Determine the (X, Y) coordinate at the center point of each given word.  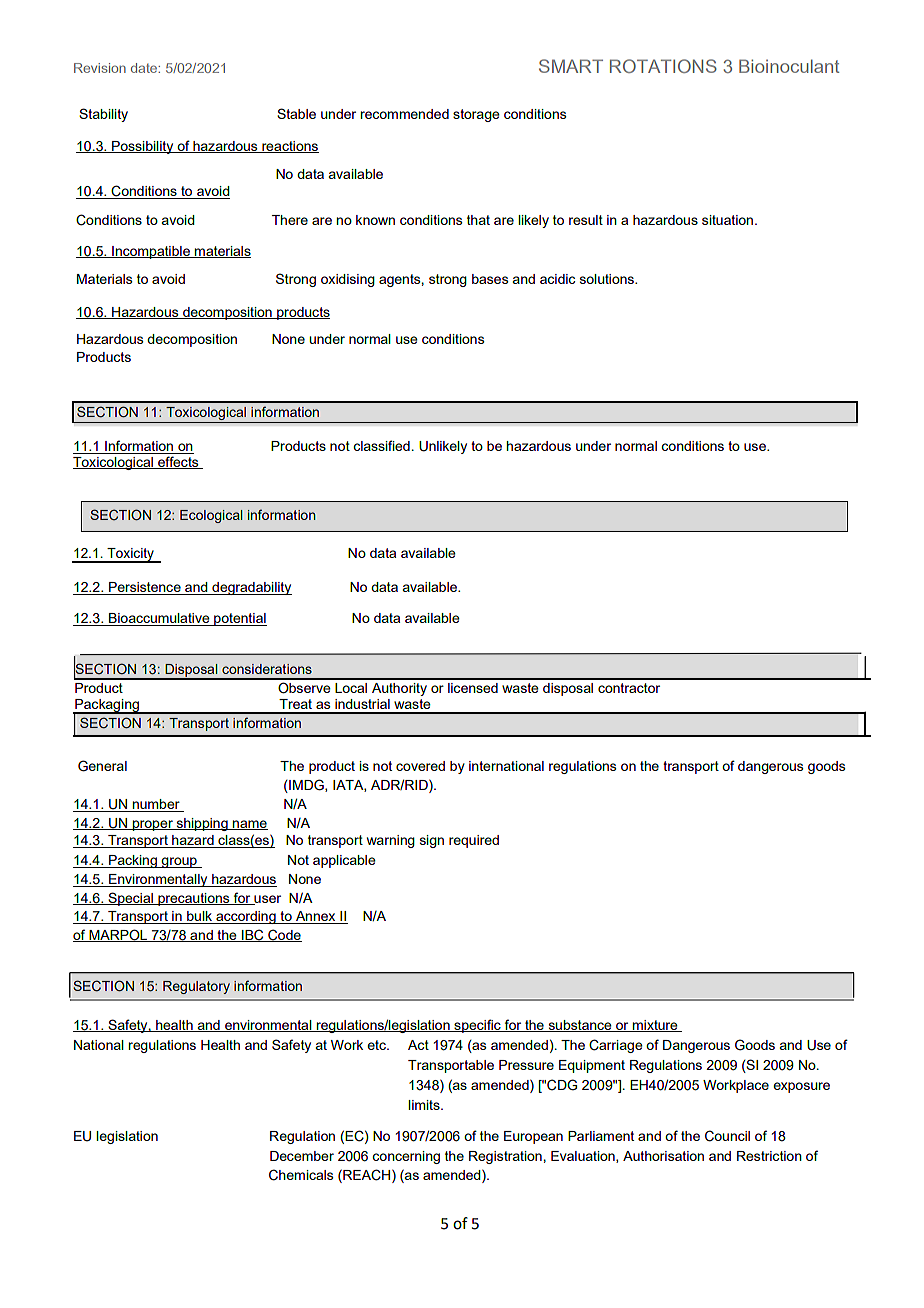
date (145, 68)
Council (727, 1136)
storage (476, 115)
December (302, 1156)
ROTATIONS (663, 66)
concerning (406, 1157)
